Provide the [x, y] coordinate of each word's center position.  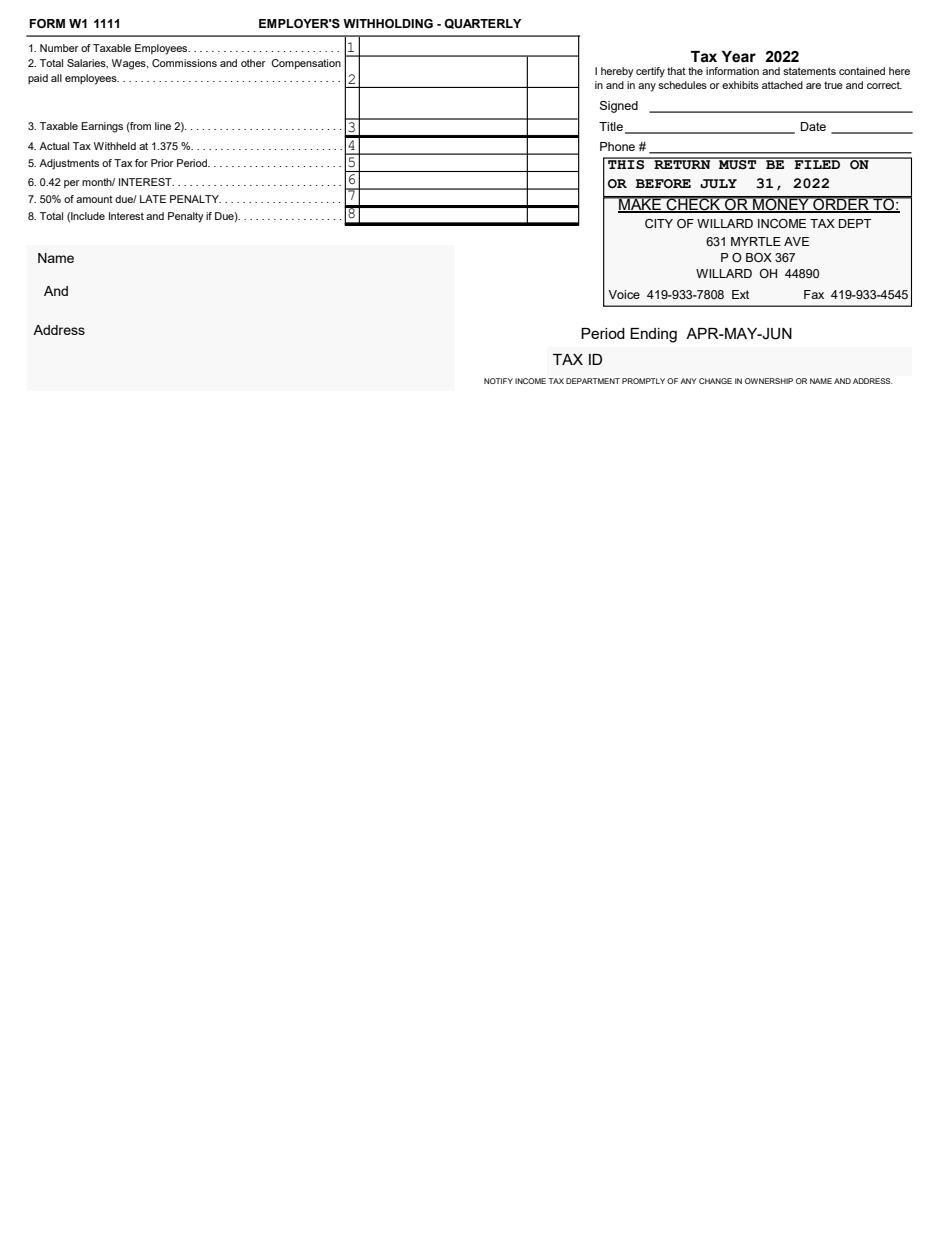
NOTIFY [498, 381]
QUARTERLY [482, 24]
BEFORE [663, 184]
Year [739, 57]
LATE [153, 199]
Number [59, 48]
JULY [718, 184]
